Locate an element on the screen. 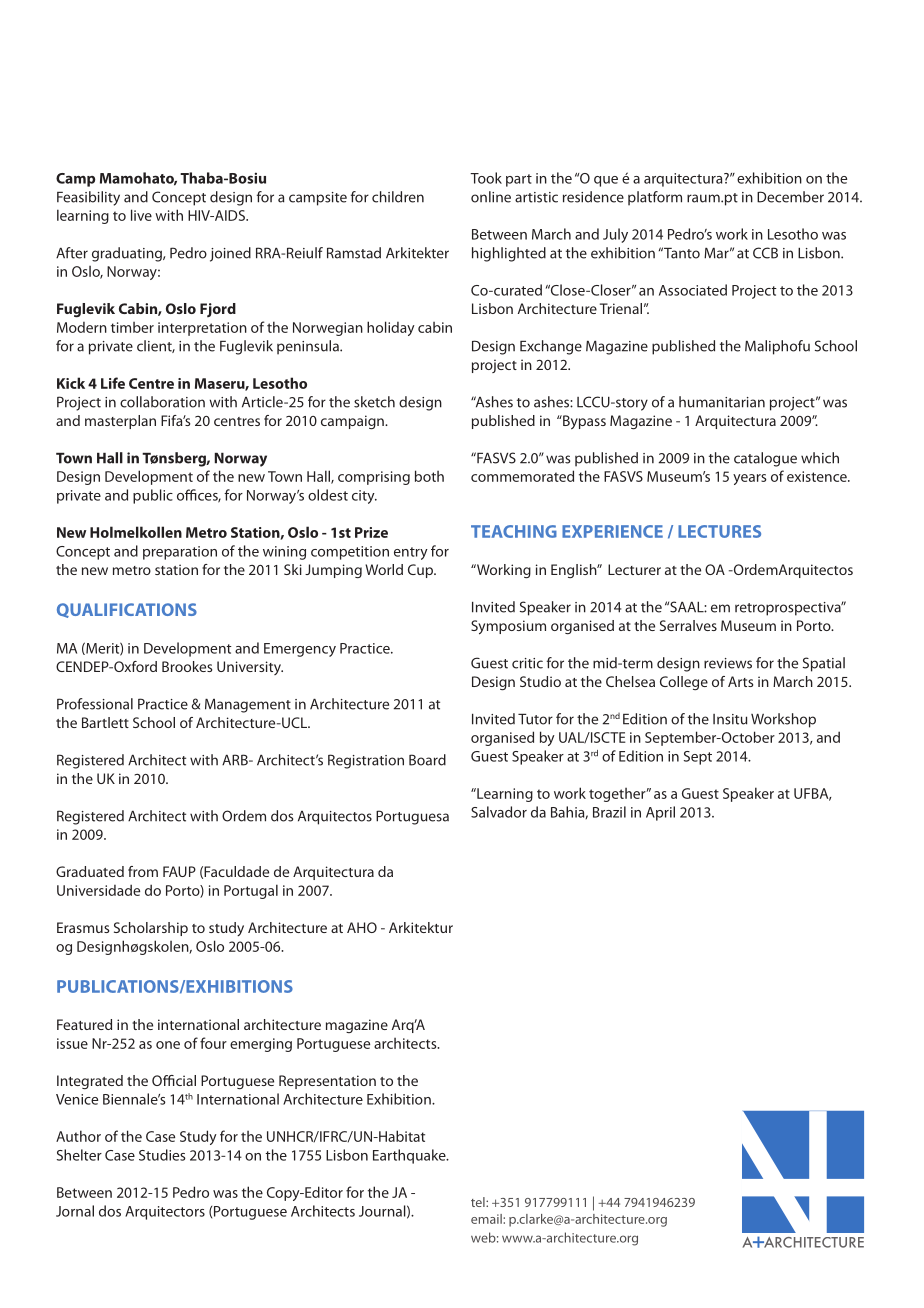 This screenshot has height=1308, width=924. Board is located at coordinates (427, 760).
